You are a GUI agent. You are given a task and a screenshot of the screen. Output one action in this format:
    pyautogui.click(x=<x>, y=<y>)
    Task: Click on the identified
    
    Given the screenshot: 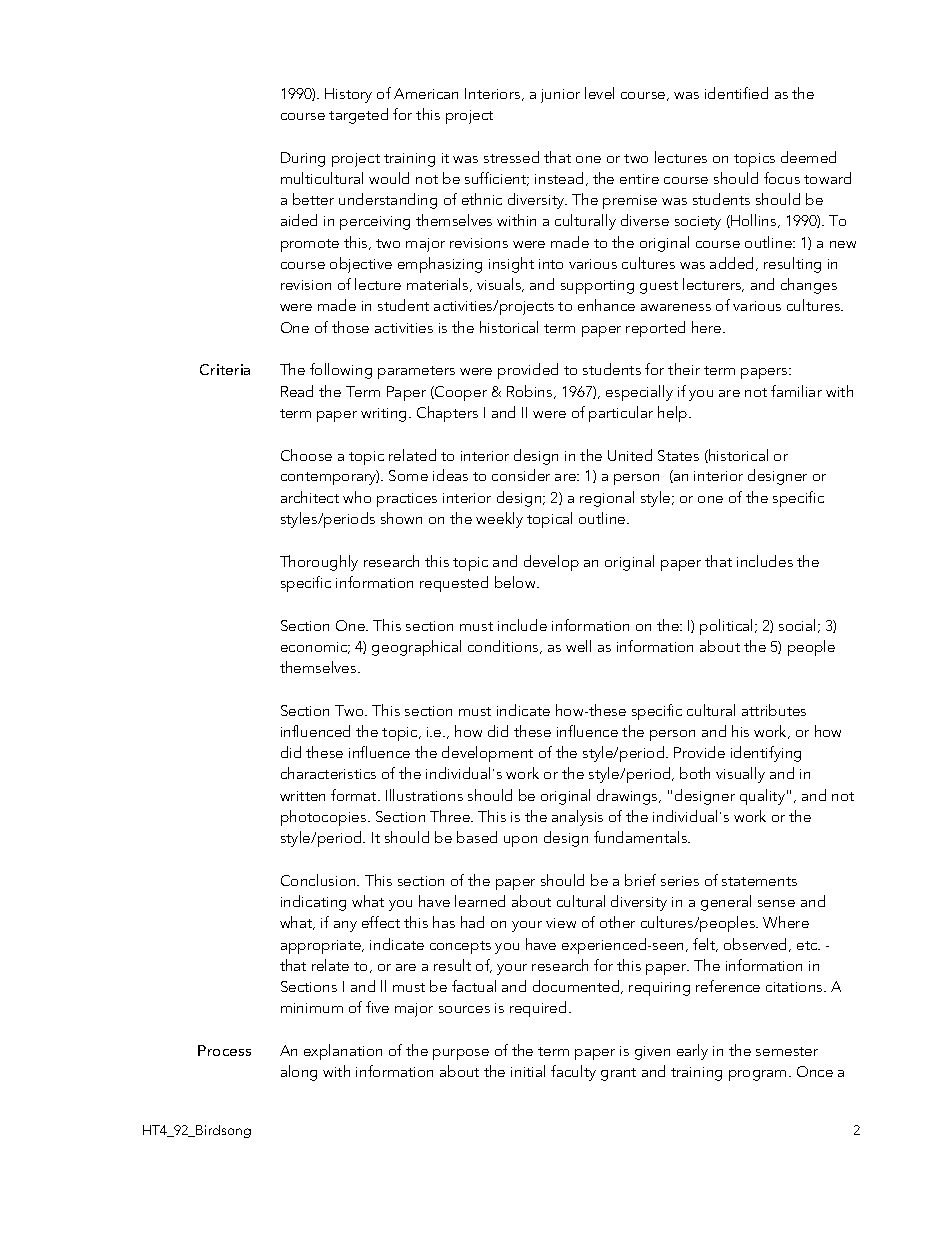 What is the action you would take?
    pyautogui.click(x=736, y=93)
